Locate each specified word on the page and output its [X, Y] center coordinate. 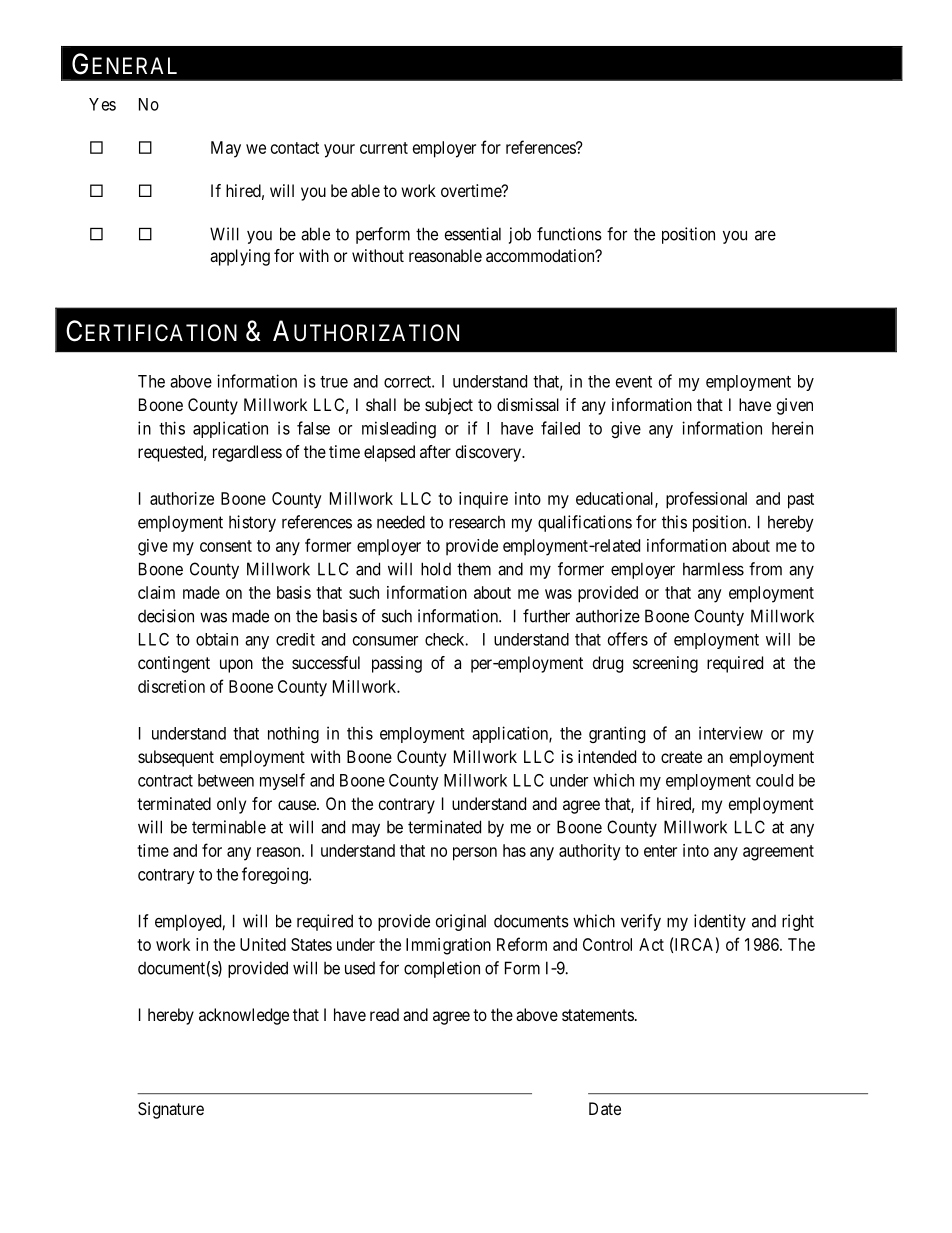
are [765, 235]
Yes [102, 104]
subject [449, 406]
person [475, 854]
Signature [171, 1110]
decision [166, 616]
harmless [713, 569]
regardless [247, 453]
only [231, 805]
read [384, 1014]
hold [436, 569]
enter [660, 851]
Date [605, 1108]
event [634, 382]
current [384, 148]
